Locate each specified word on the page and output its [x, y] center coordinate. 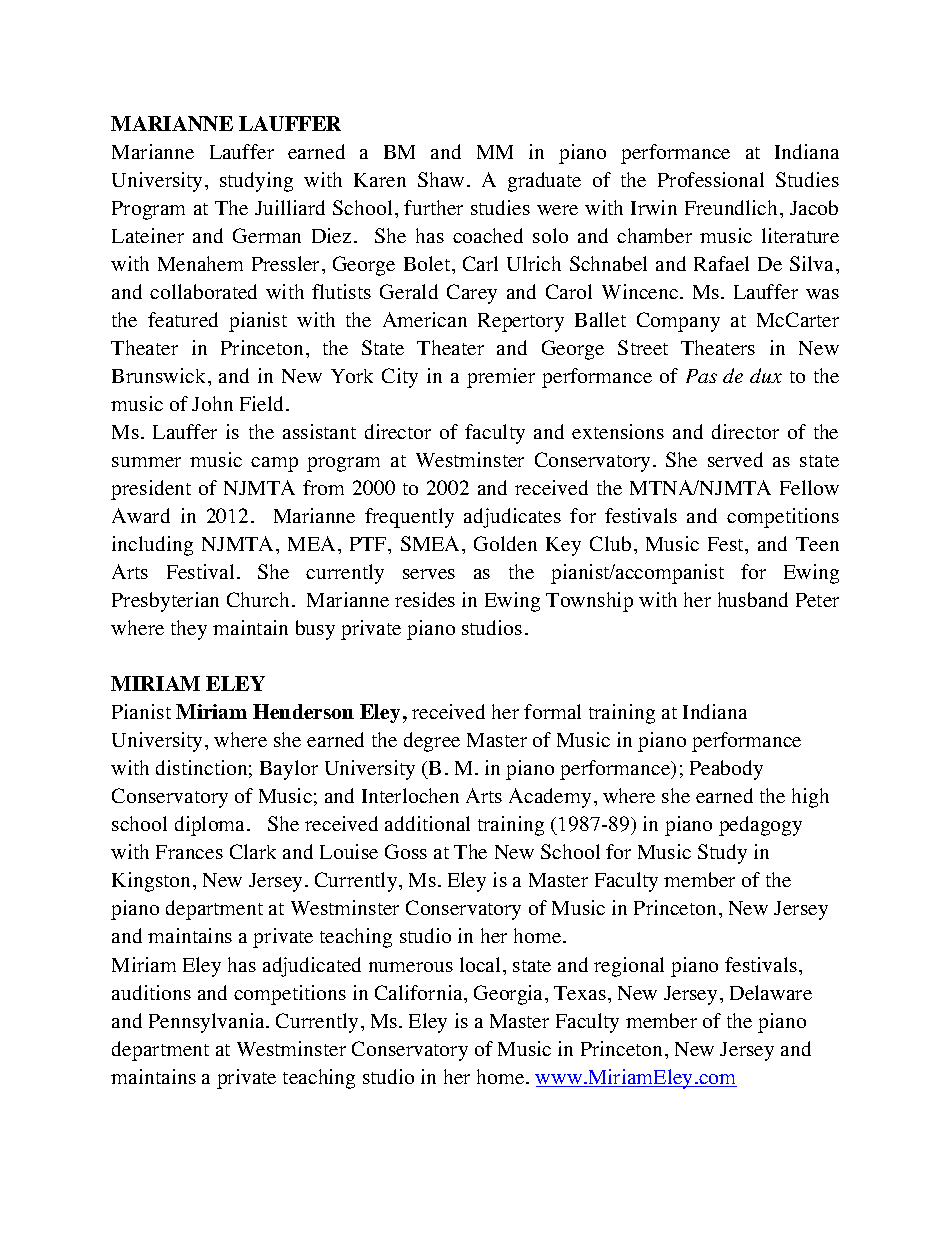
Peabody [726, 770]
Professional [711, 179]
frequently [409, 518]
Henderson [303, 711]
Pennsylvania [208, 1023]
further [433, 207]
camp [274, 464]
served [735, 459]
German [267, 235]
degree [432, 742]
